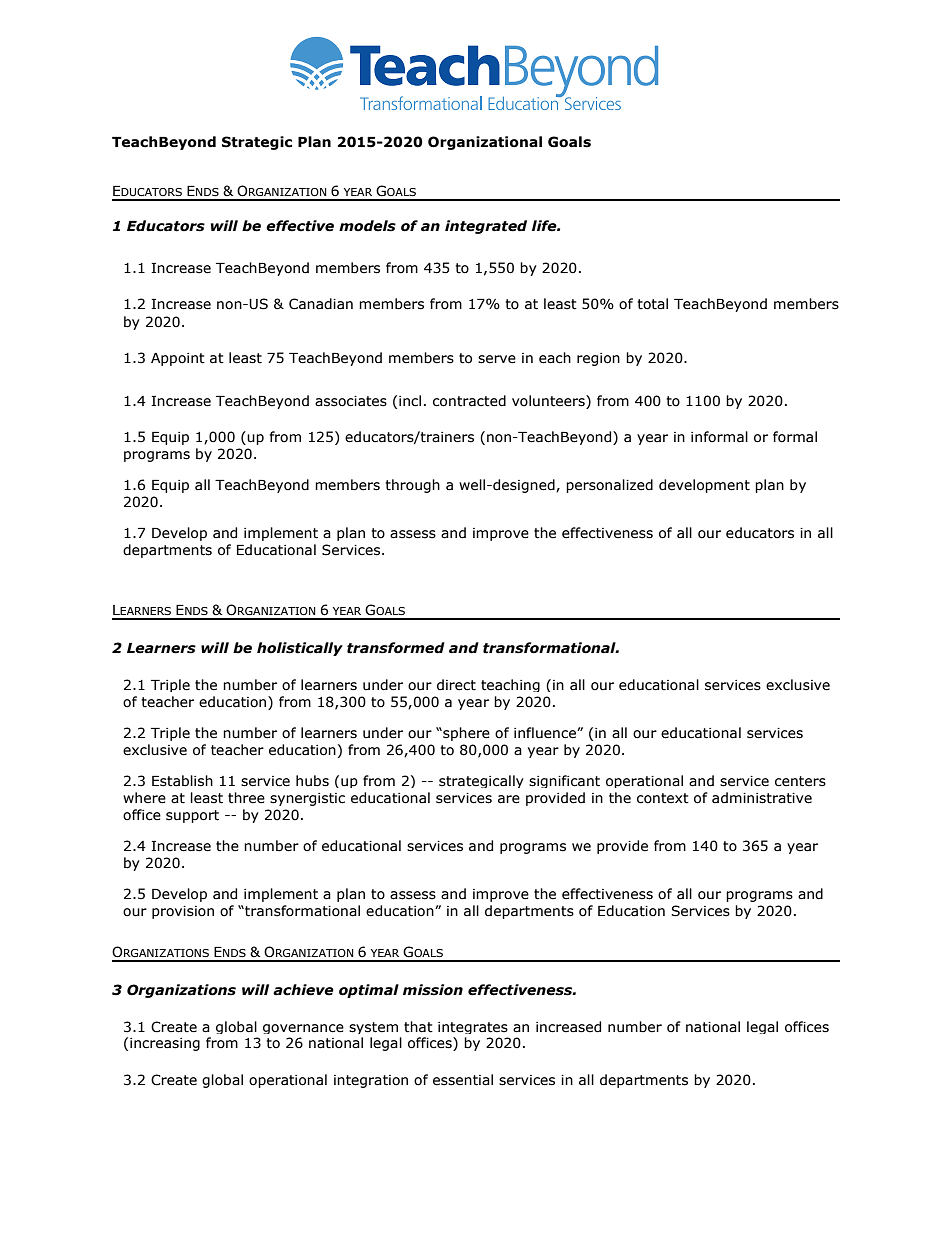  I want to click on integrated, so click(486, 227).
